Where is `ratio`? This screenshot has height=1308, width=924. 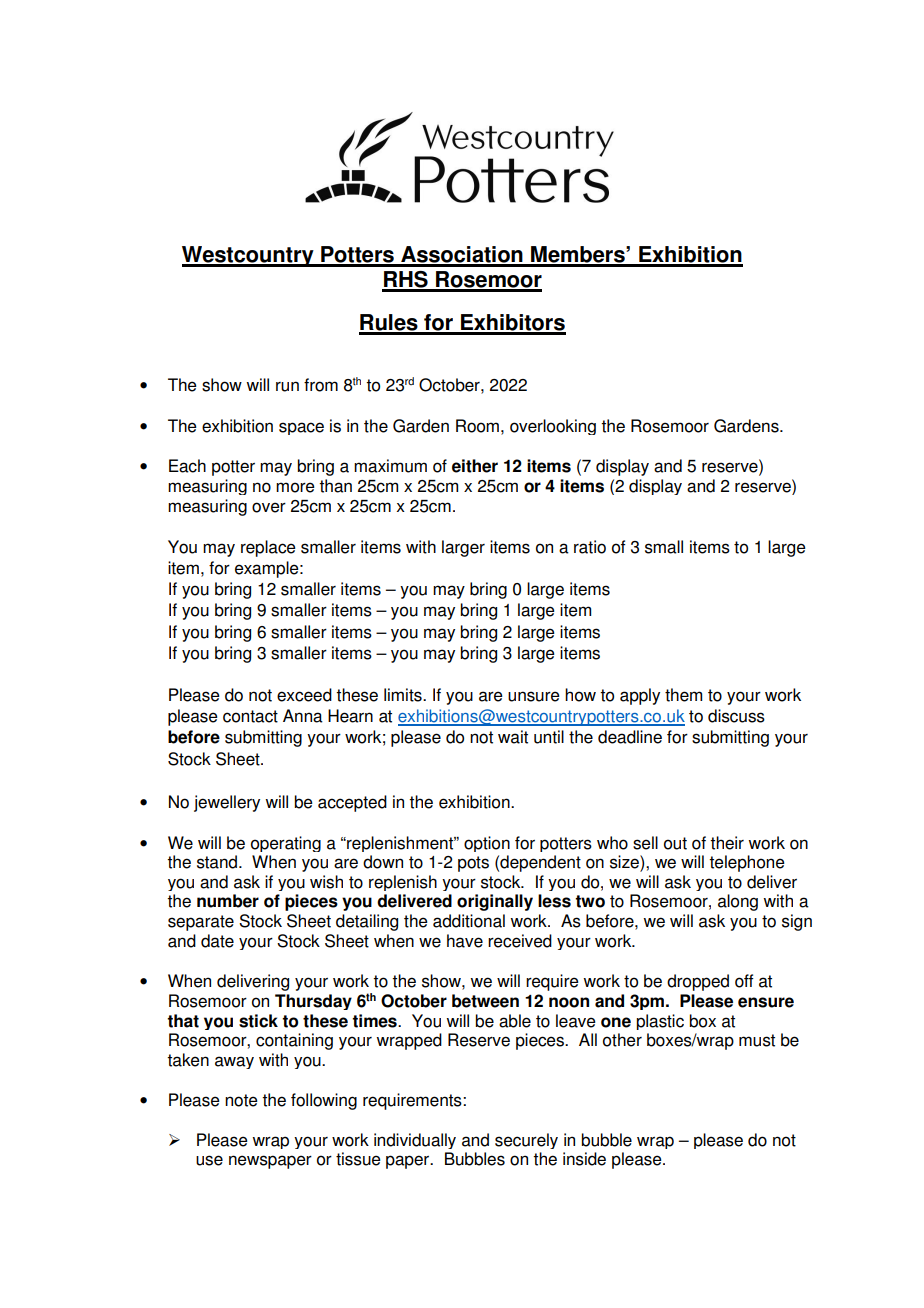
ratio is located at coordinates (590, 547).
